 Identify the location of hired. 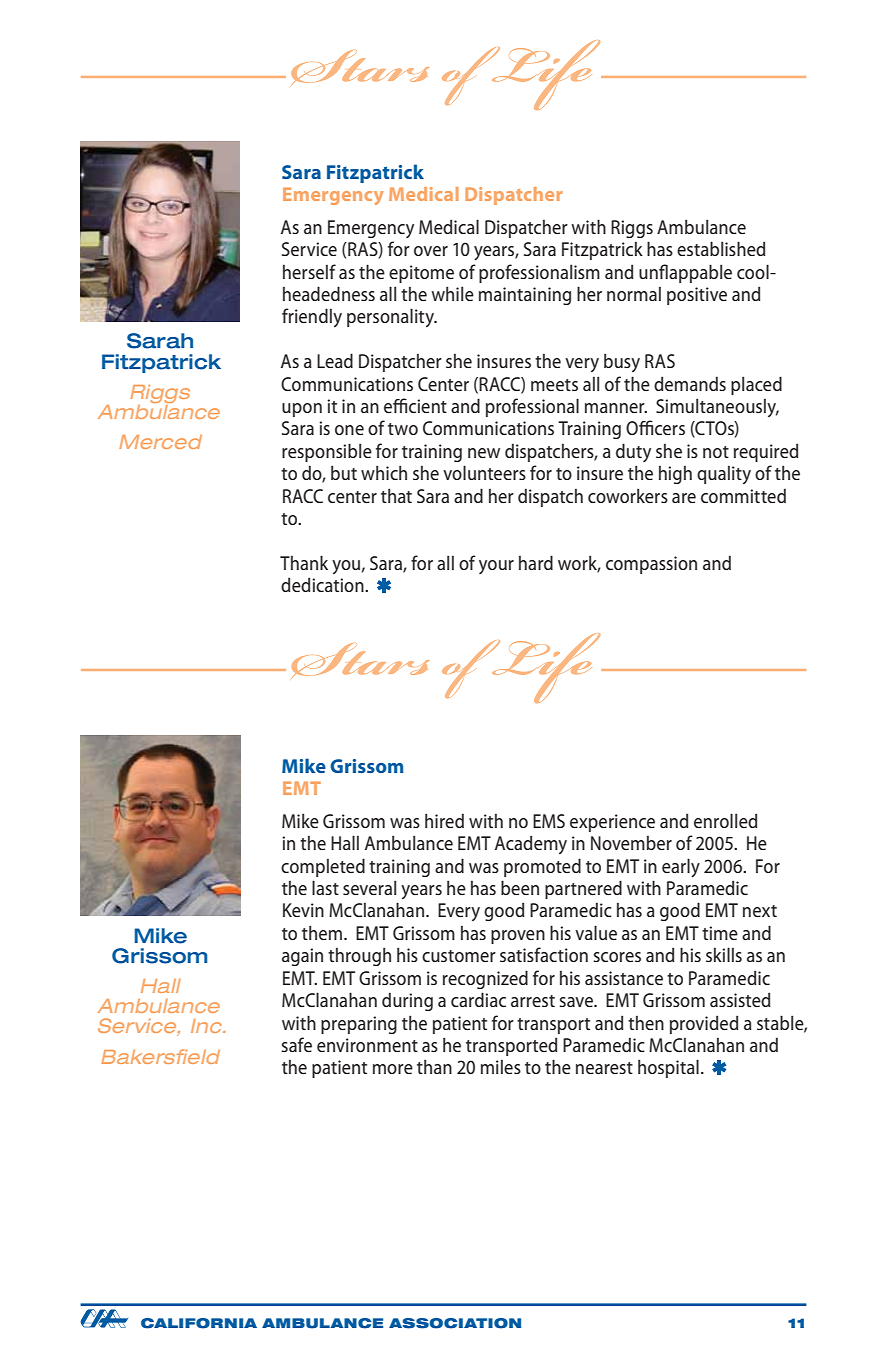
(444, 820).
